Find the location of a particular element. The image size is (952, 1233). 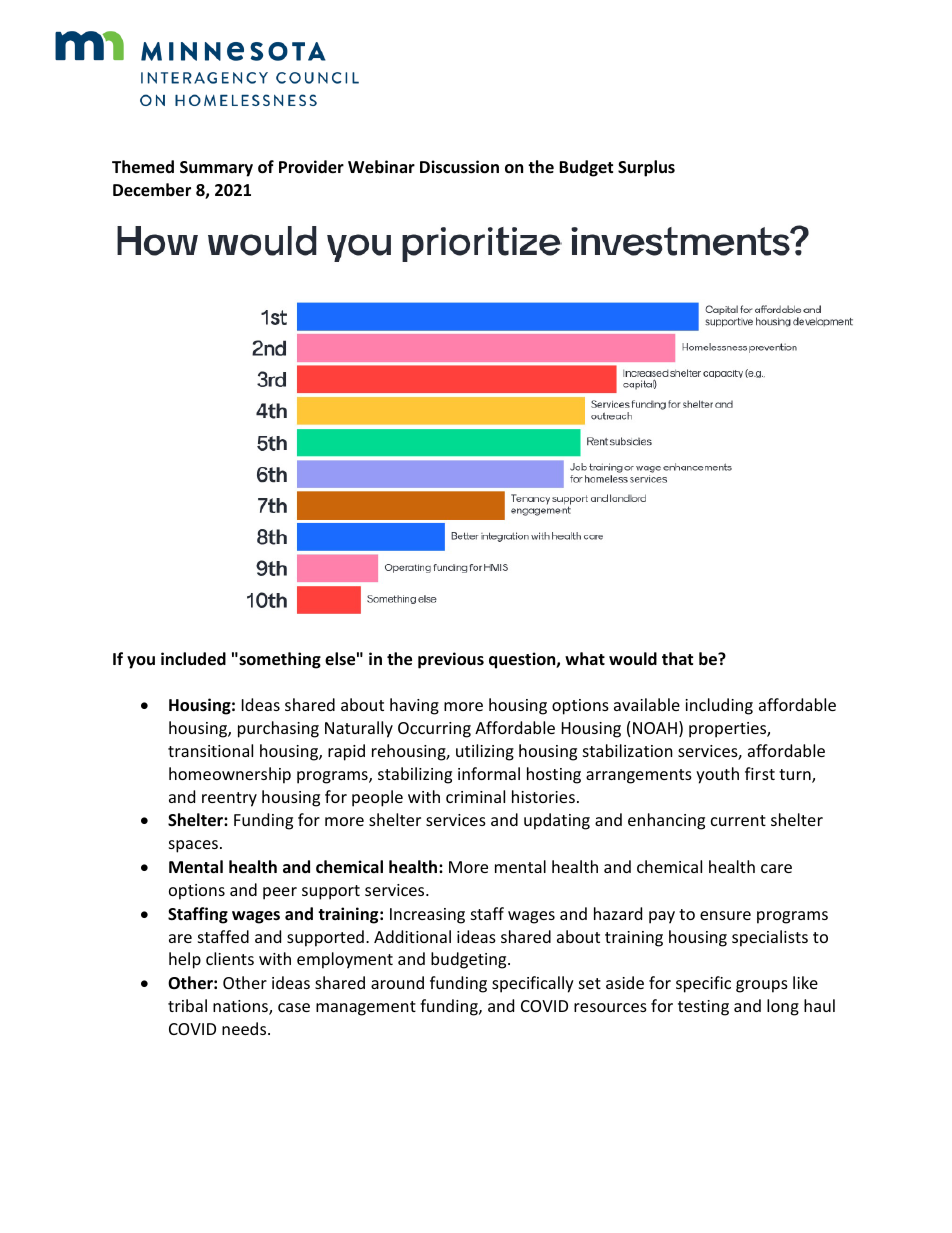

Discussion is located at coordinates (459, 167).
